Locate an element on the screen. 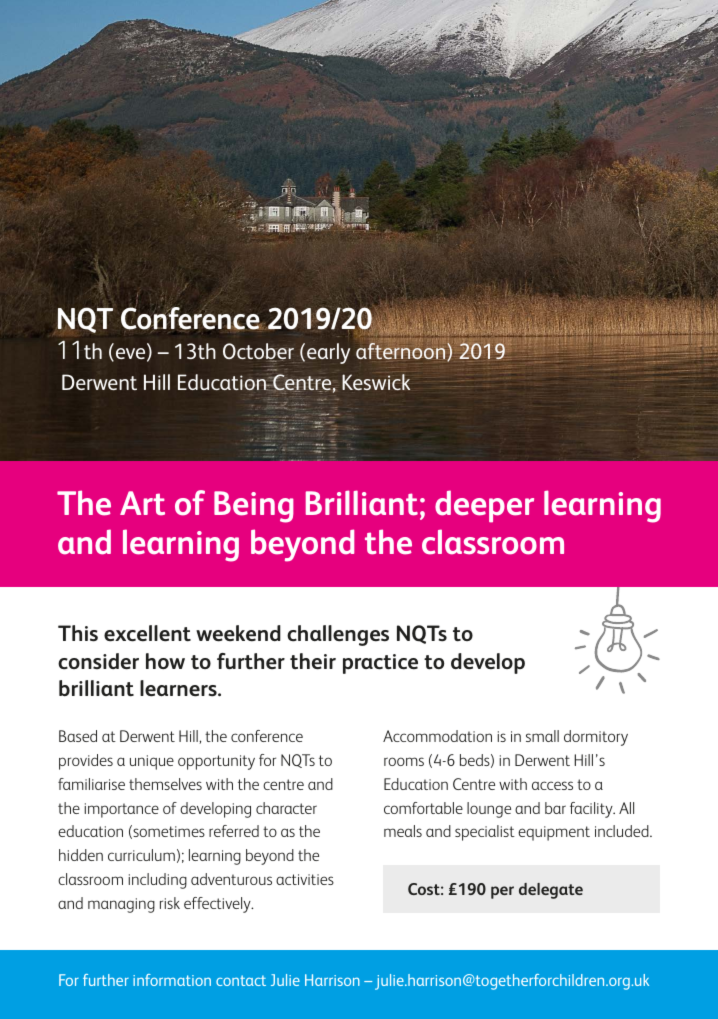 Image resolution: width=718 pixels, height=1019 pixels. afternoon is located at coordinates (402, 351).
